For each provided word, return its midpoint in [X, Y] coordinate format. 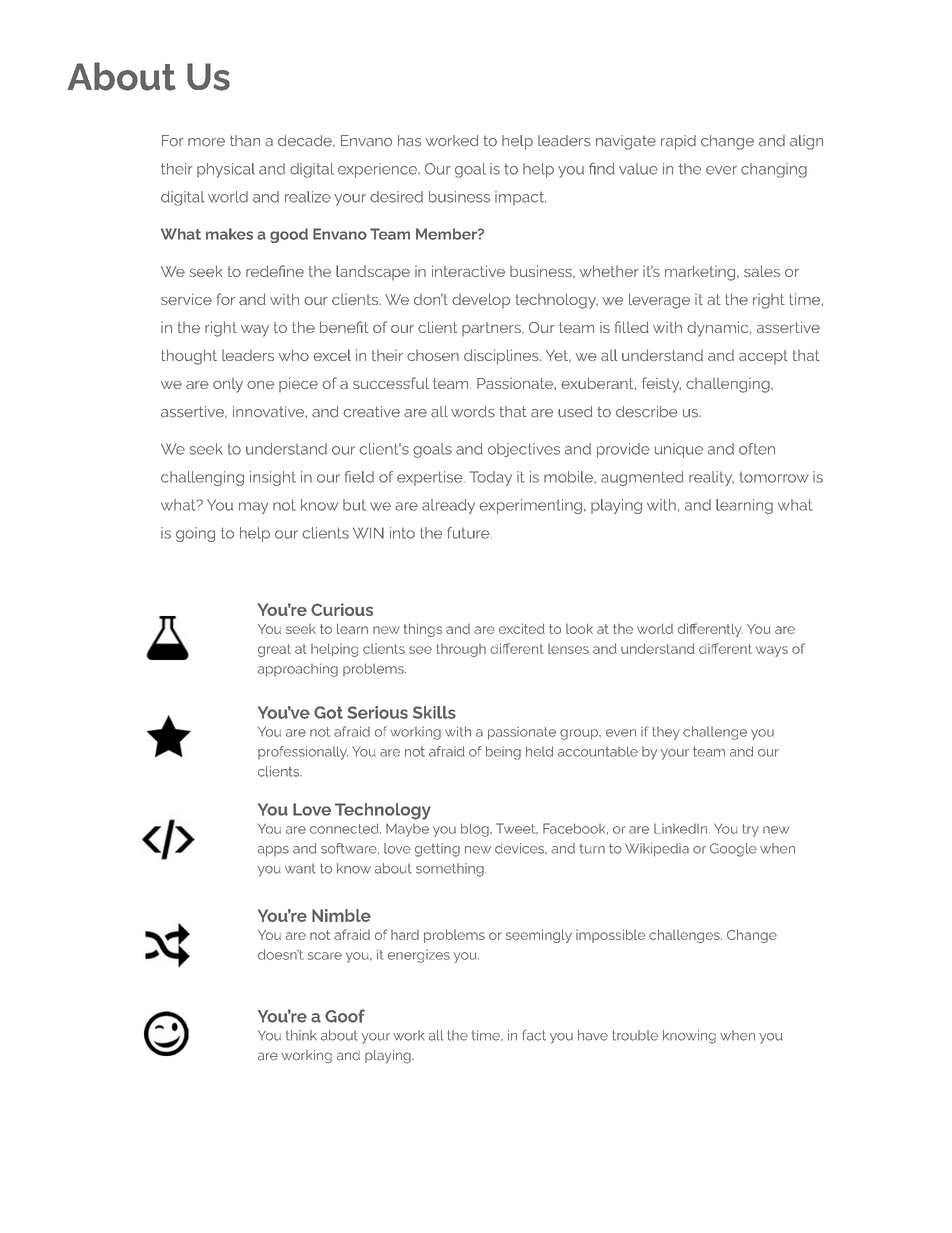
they [666, 733]
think [301, 1035]
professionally [303, 753]
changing [774, 170]
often [757, 449]
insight [273, 478]
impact [520, 198]
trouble [635, 1035]
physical [226, 170]
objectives [524, 450]
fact [534, 1035]
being [503, 753]
